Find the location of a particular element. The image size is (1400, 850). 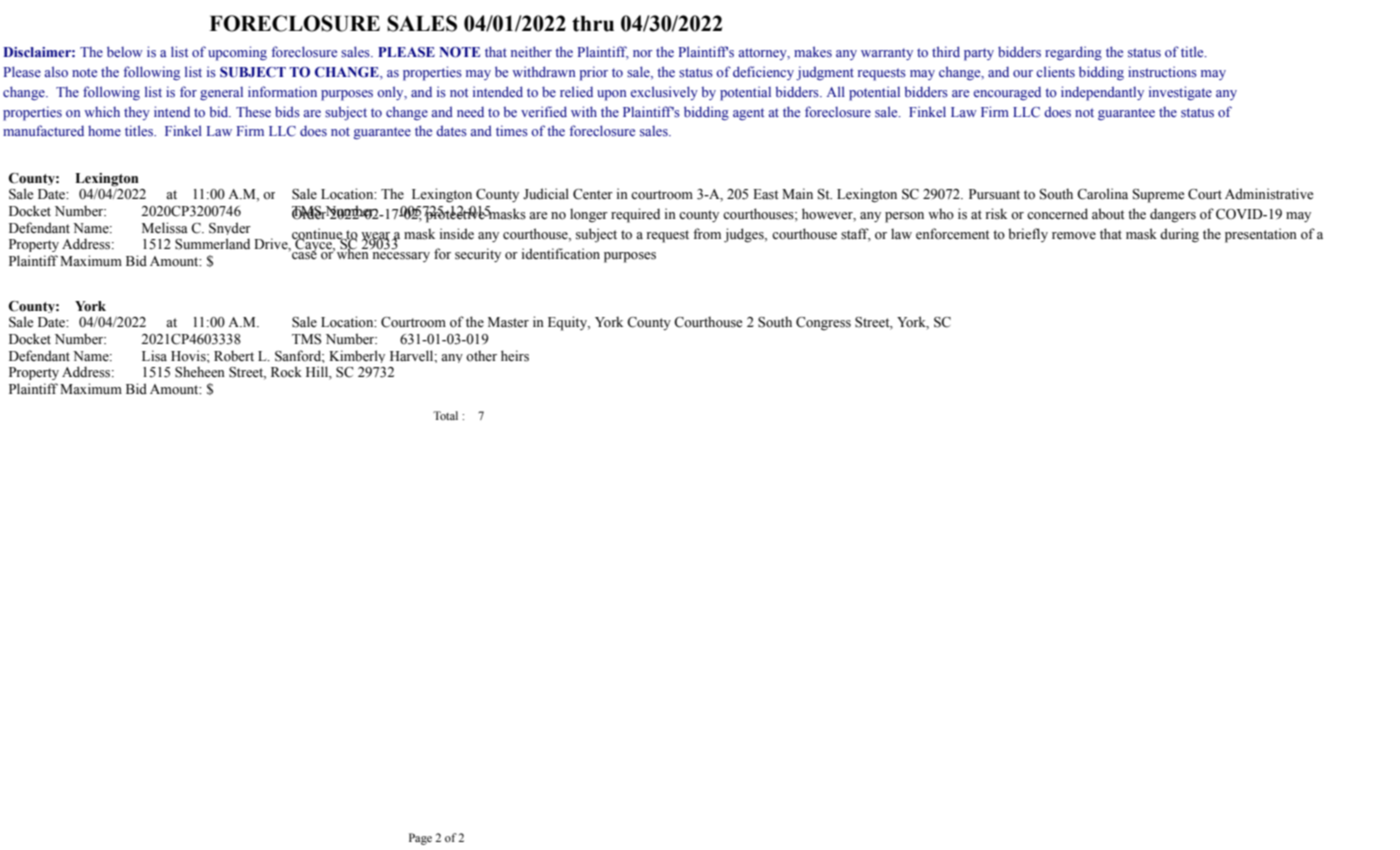

Total is located at coordinates (445, 415).
